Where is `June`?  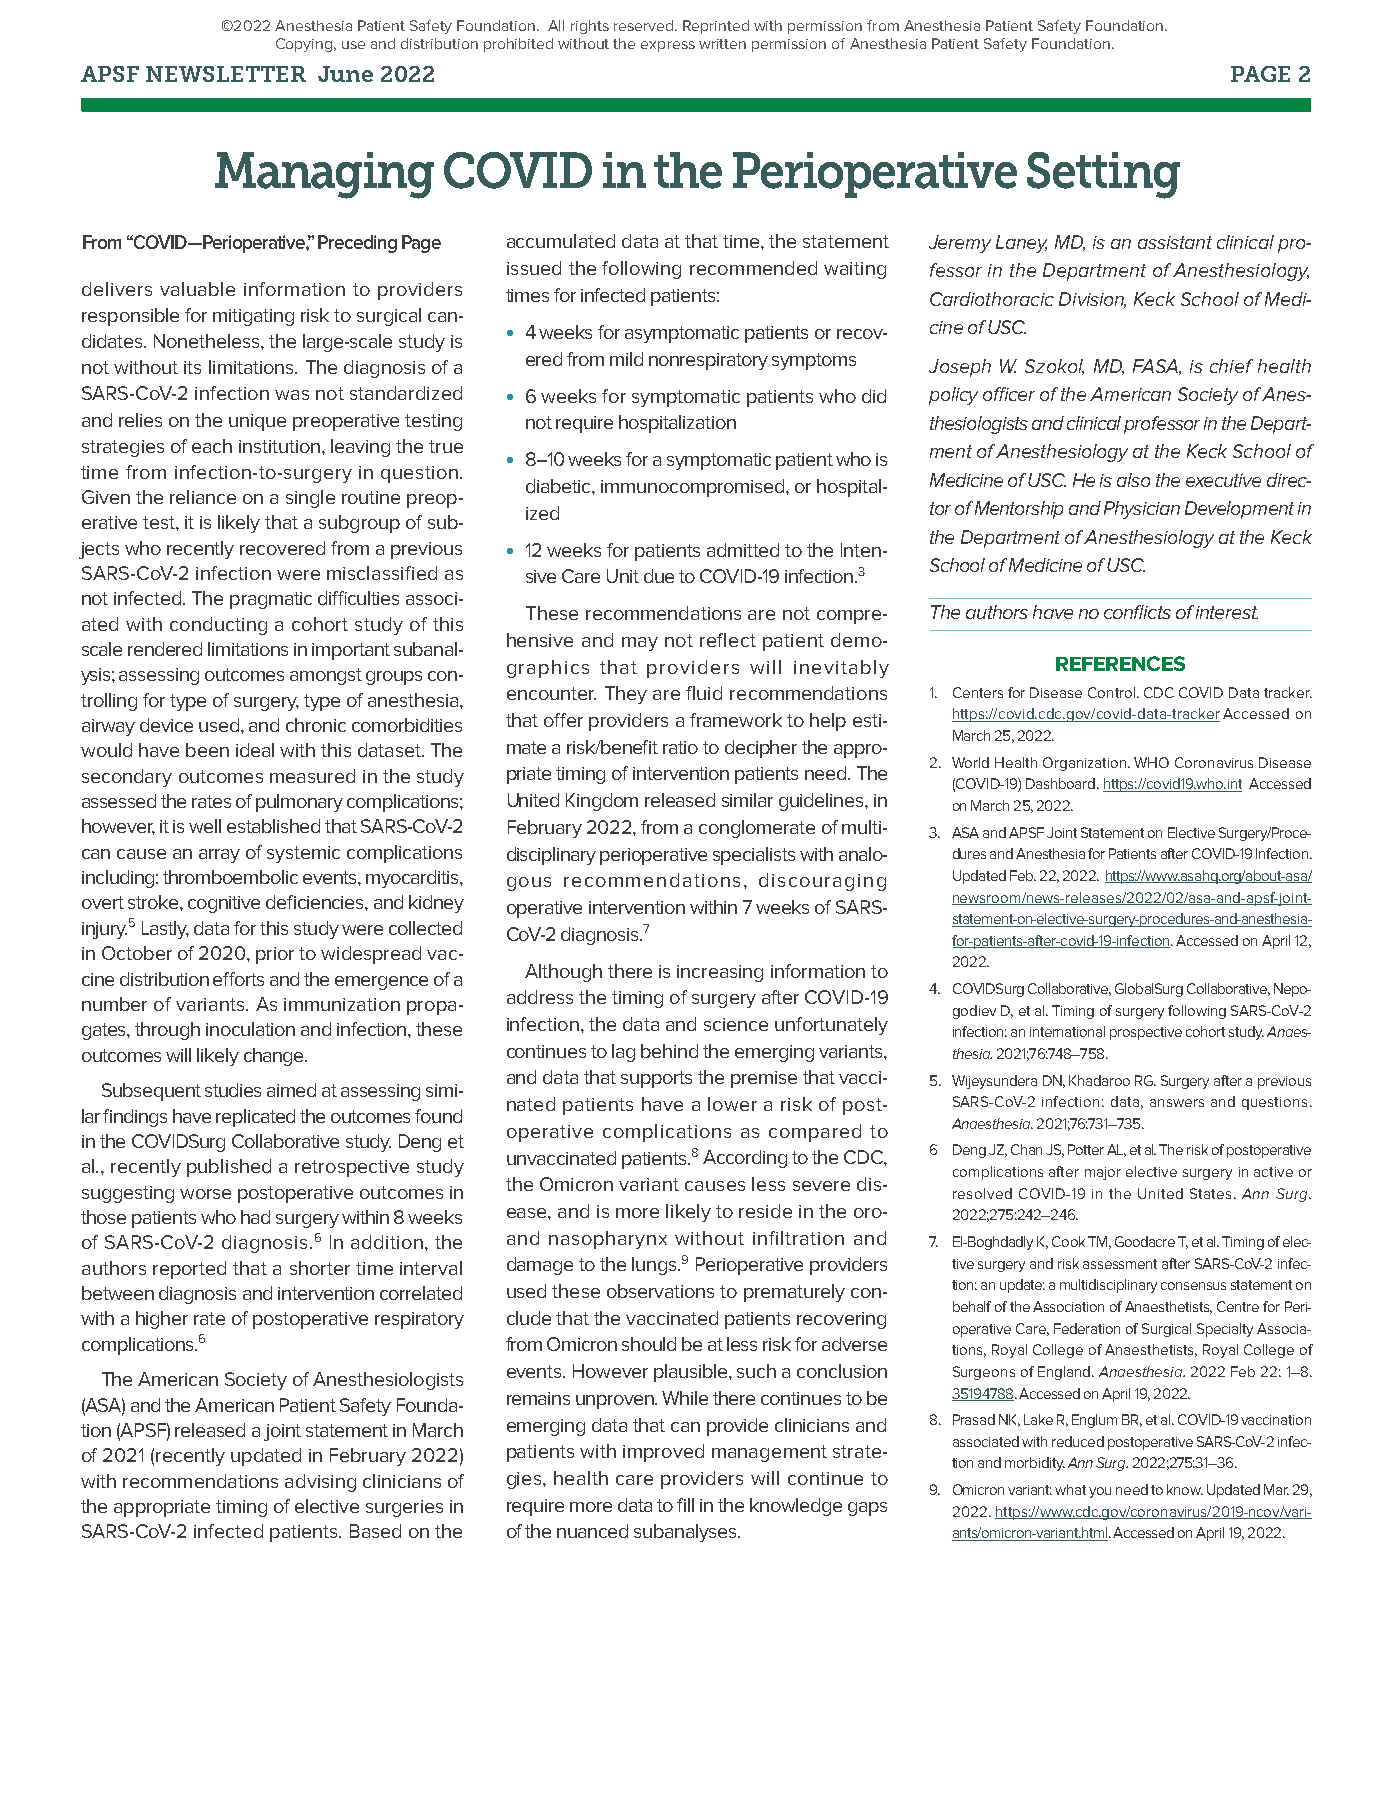
June is located at coordinates (345, 74).
